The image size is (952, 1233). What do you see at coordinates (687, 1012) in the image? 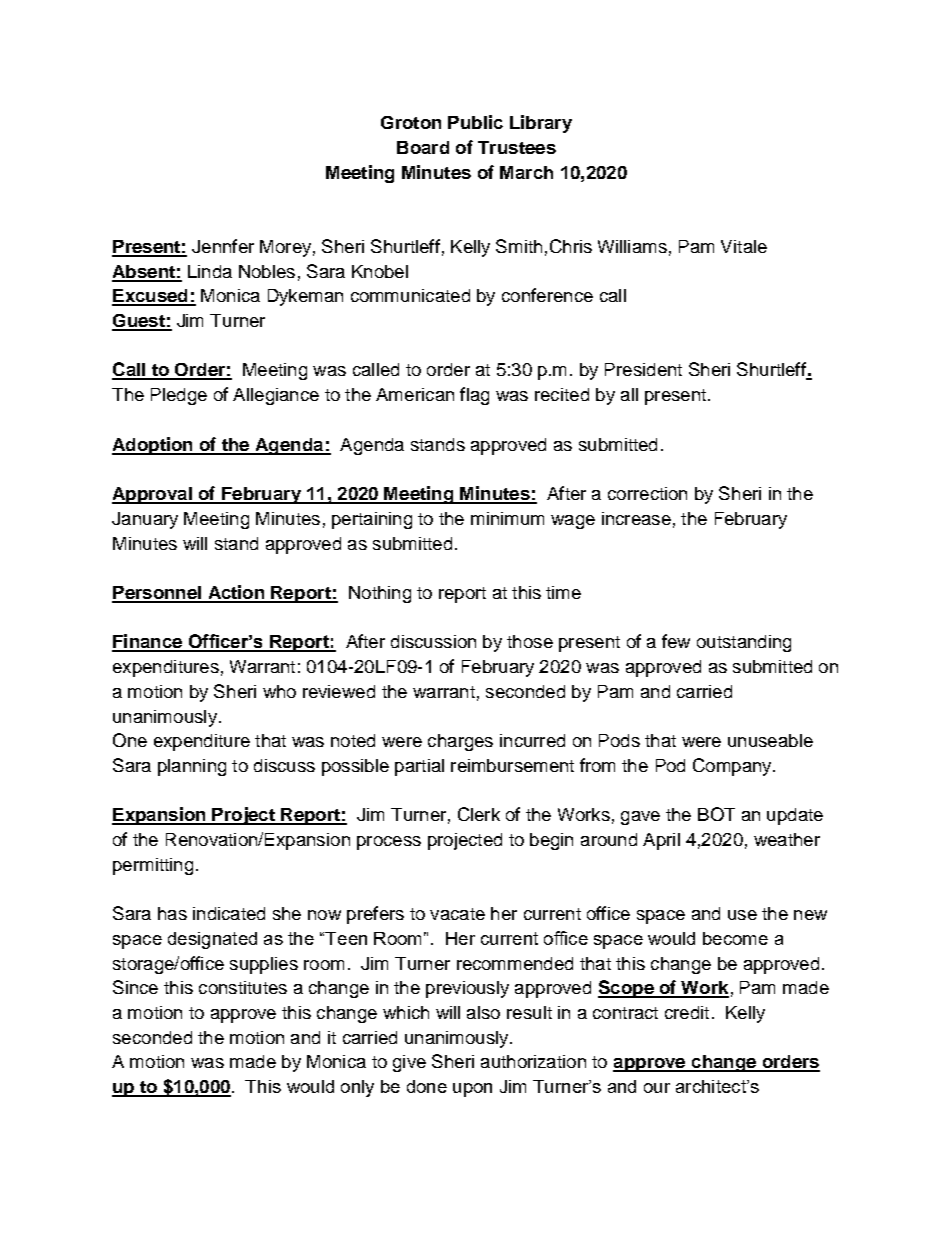
I see `credit` at bounding box center [687, 1012].
